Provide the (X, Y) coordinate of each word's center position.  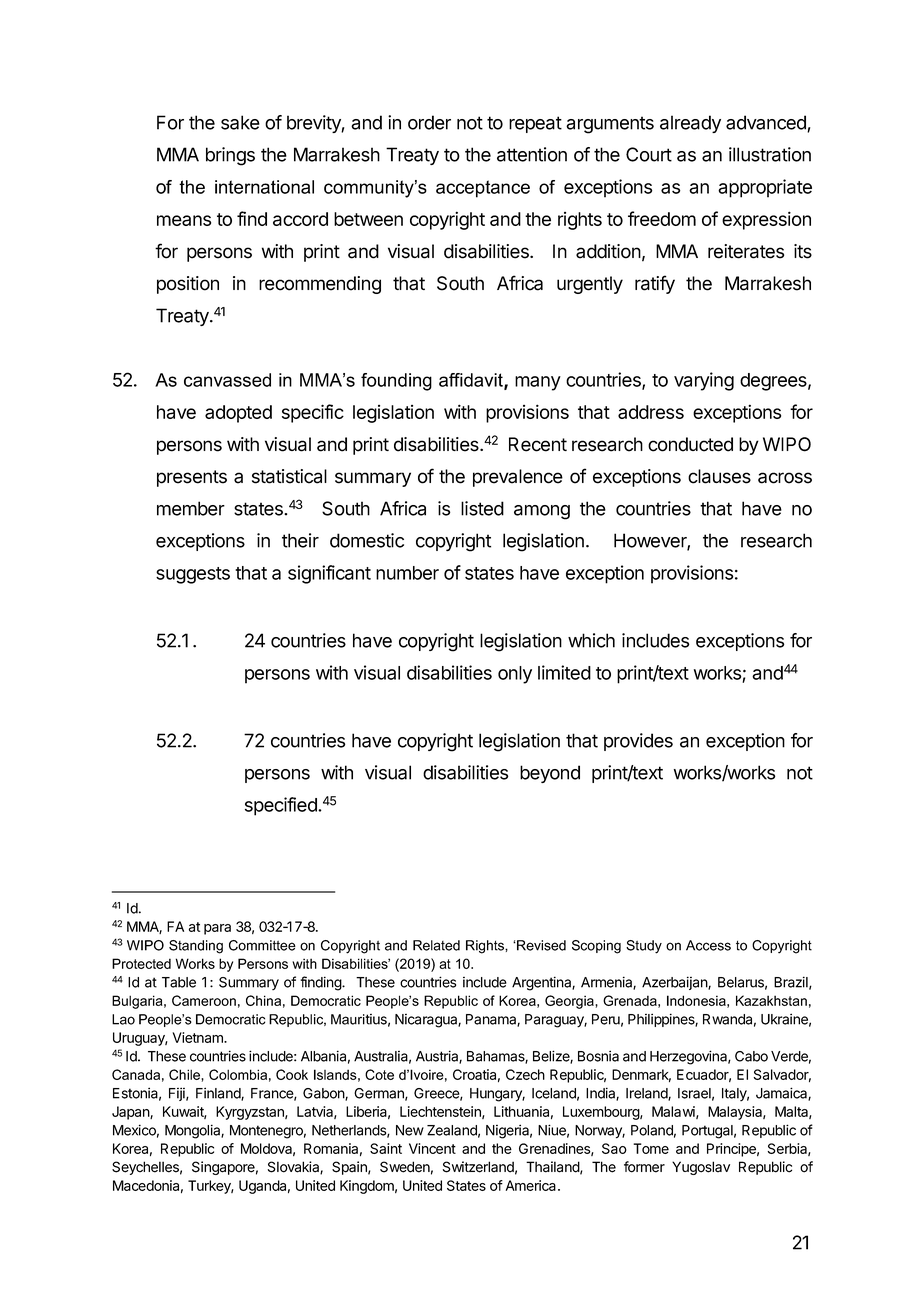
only (515, 675)
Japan (131, 1113)
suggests (193, 575)
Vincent (432, 1148)
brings (230, 156)
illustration (770, 154)
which (591, 640)
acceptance (483, 189)
